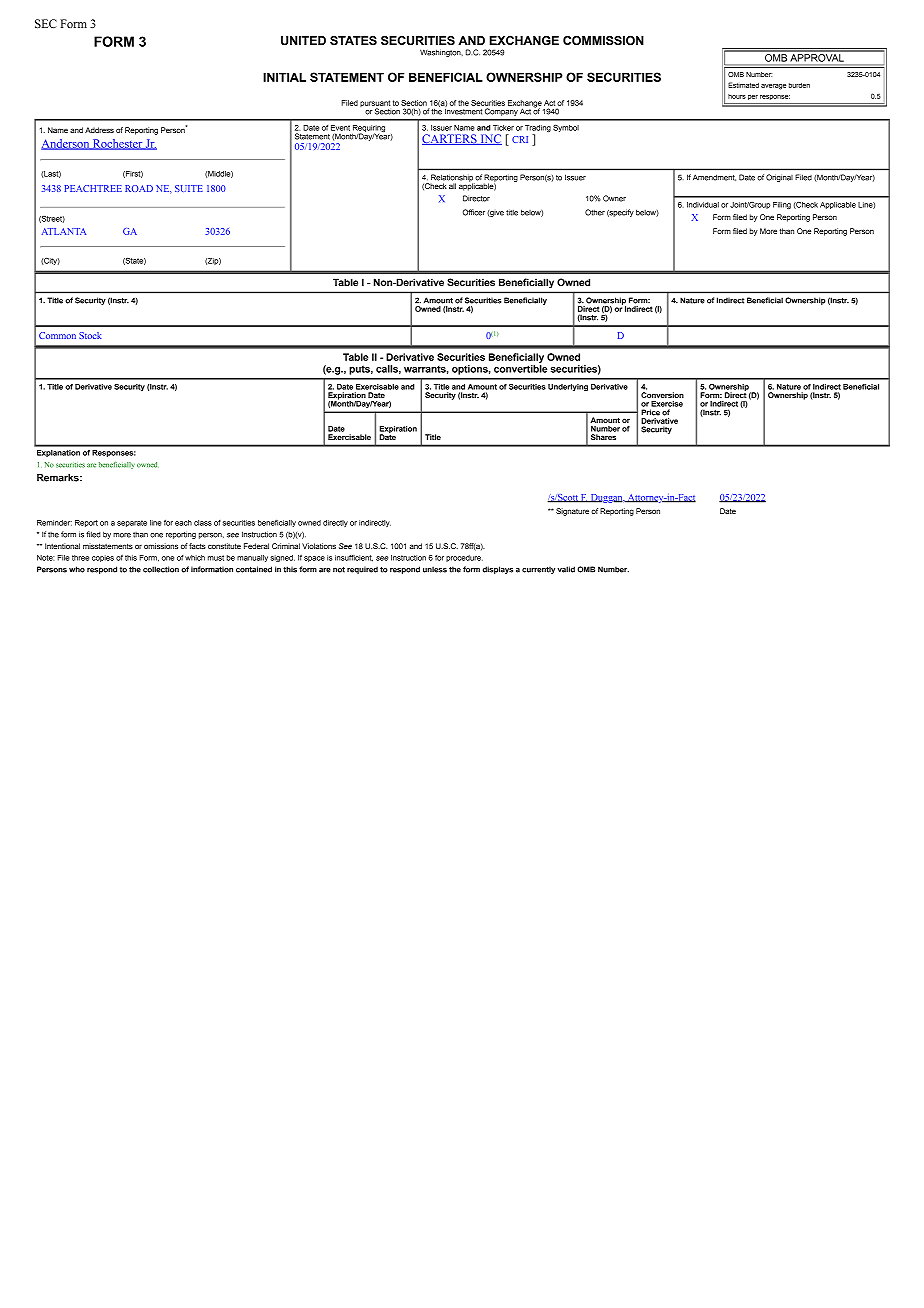 Image resolution: width=924 pixels, height=1308 pixels. I want to click on INITIAL, so click(284, 77).
